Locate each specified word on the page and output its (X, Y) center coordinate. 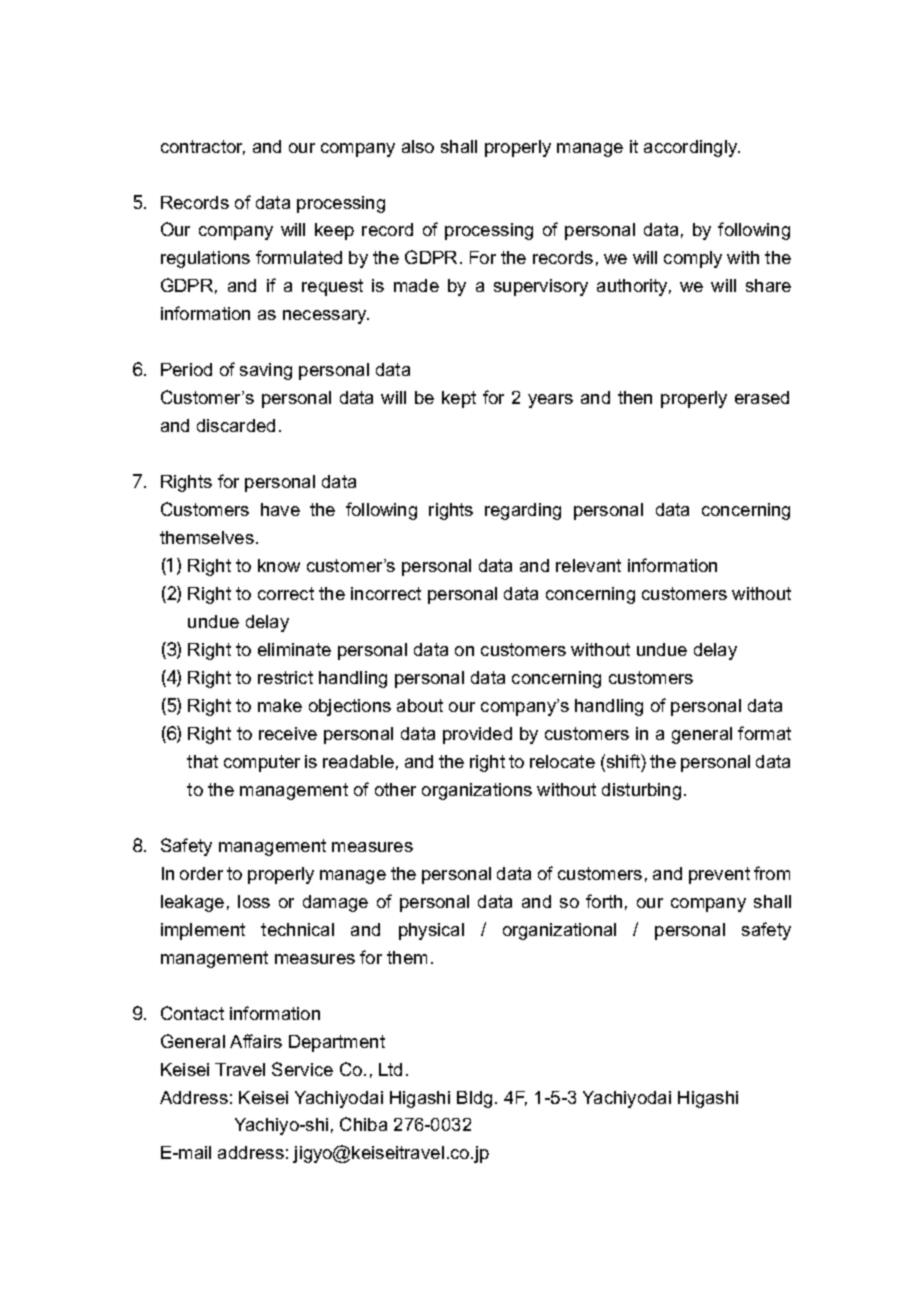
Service (302, 1069)
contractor (203, 147)
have (280, 509)
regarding (523, 511)
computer (262, 763)
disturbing (641, 791)
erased (762, 397)
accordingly (692, 148)
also (418, 146)
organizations (477, 791)
